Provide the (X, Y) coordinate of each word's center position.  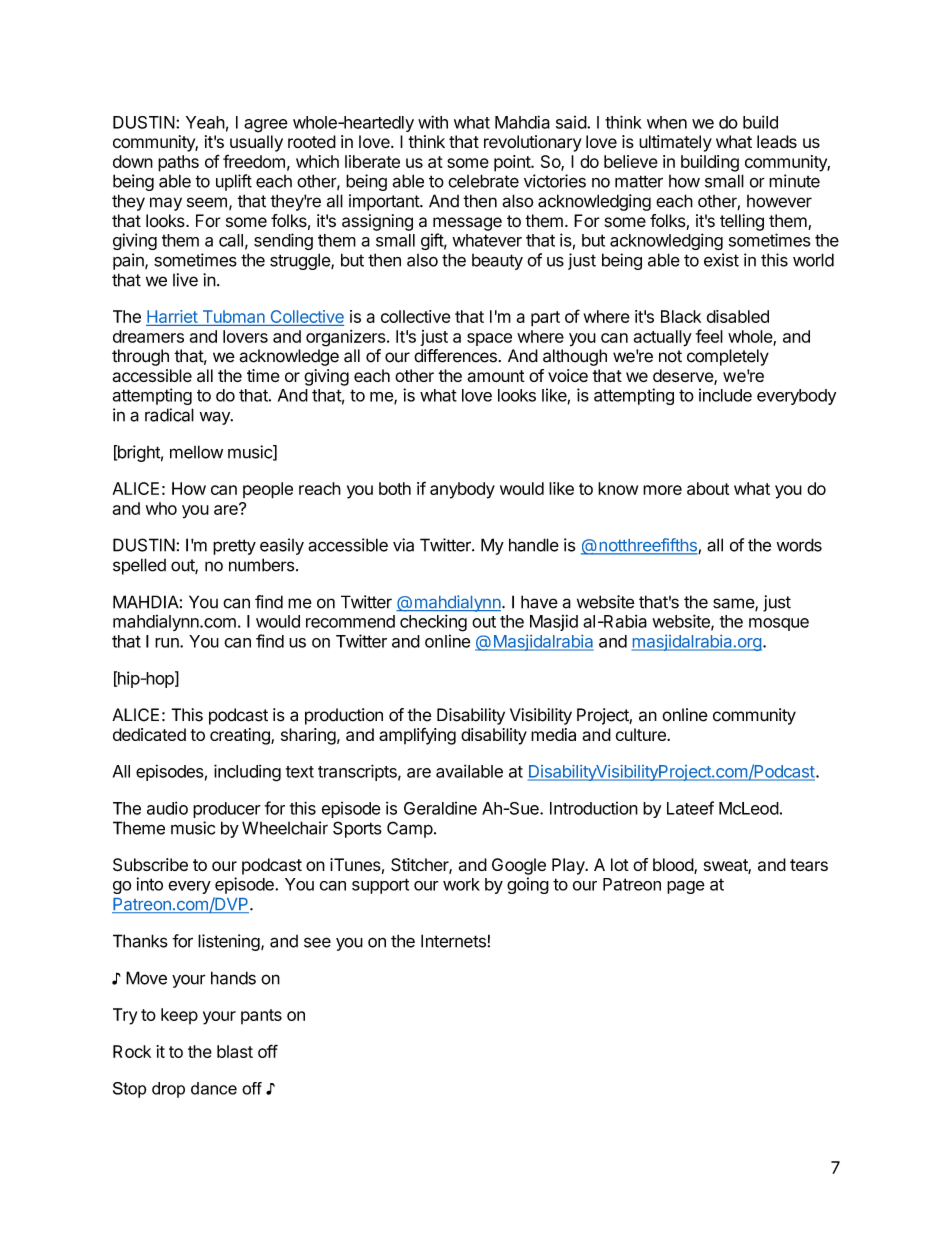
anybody (462, 490)
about (708, 488)
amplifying (417, 736)
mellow (196, 452)
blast (235, 1051)
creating (241, 736)
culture (642, 734)
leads (777, 142)
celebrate (483, 181)
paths (178, 163)
